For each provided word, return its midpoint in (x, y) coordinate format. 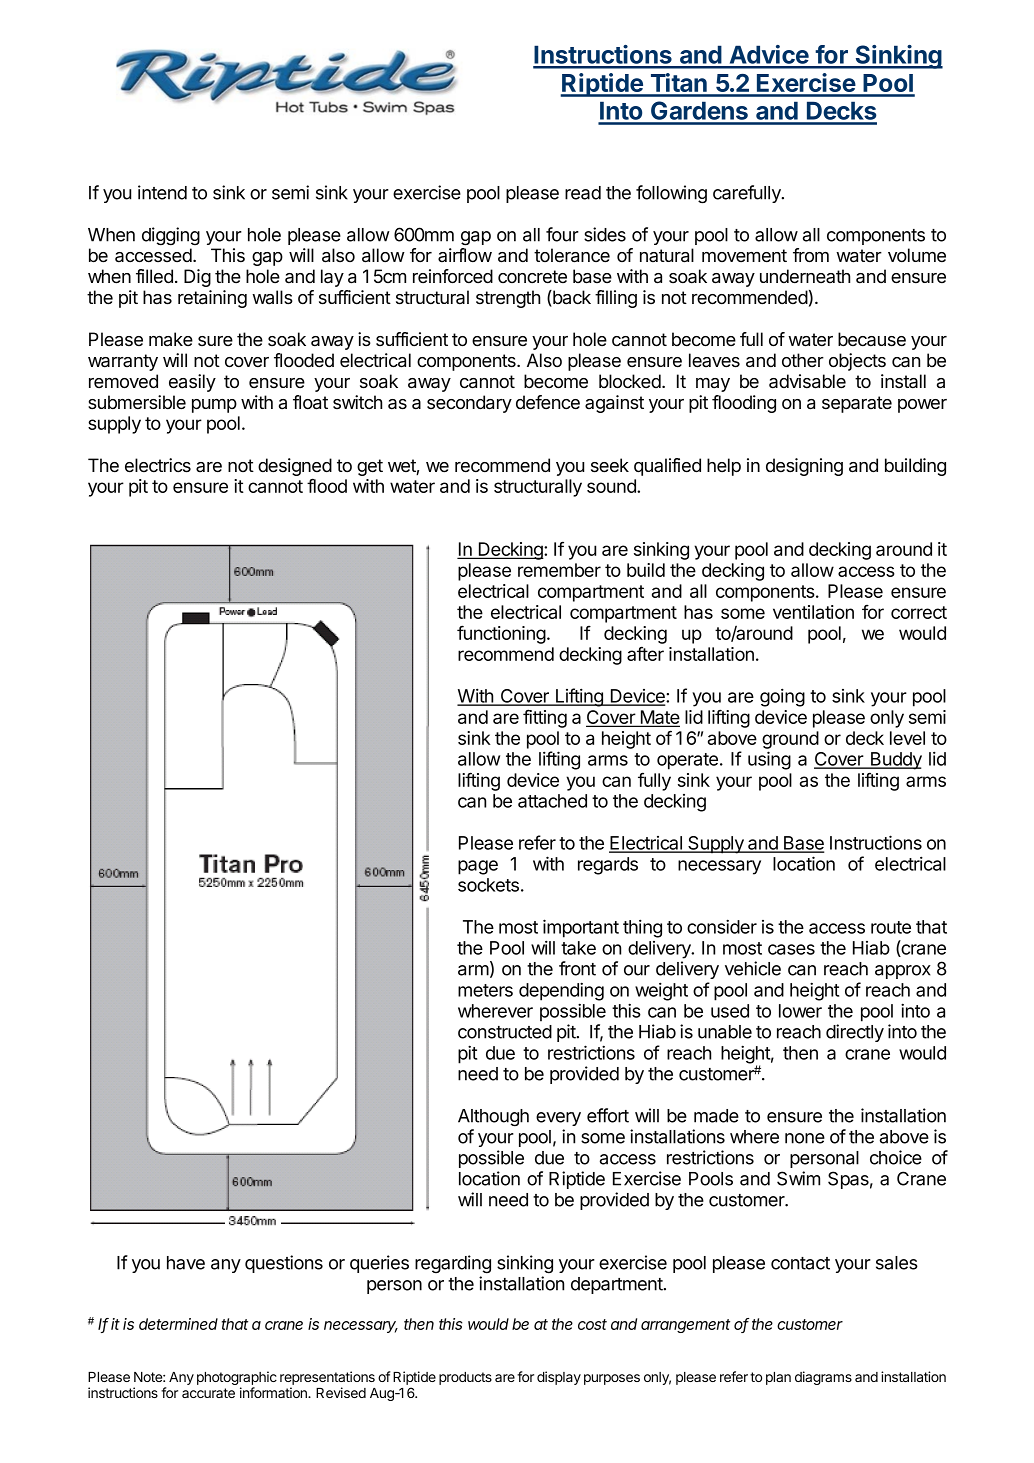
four (562, 234)
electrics (158, 465)
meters (485, 990)
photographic (237, 1379)
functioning (501, 634)
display (559, 1378)
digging (171, 236)
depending (561, 991)
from (811, 255)
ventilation (813, 612)
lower (800, 1011)
